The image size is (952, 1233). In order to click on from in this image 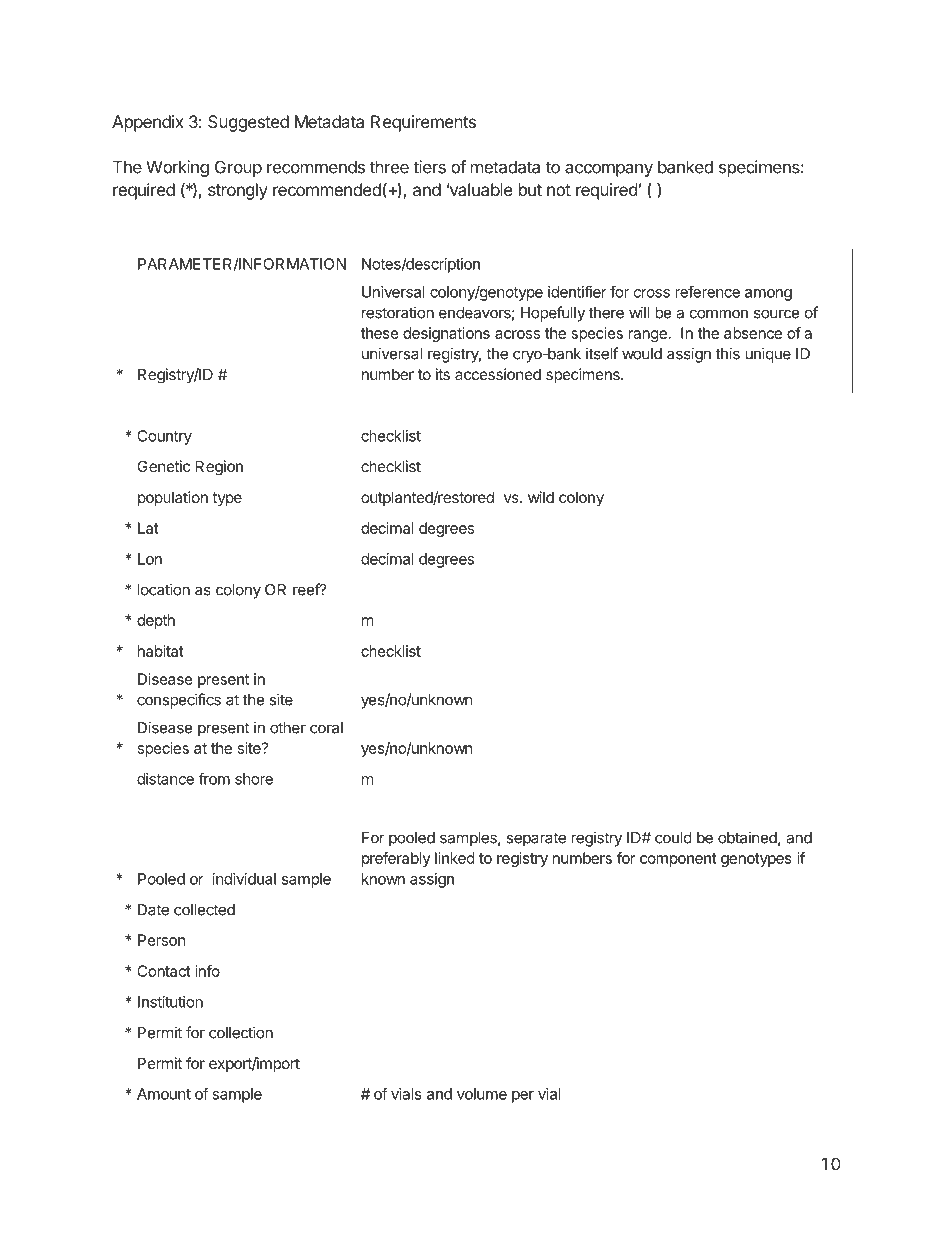, I will do `click(214, 778)`.
